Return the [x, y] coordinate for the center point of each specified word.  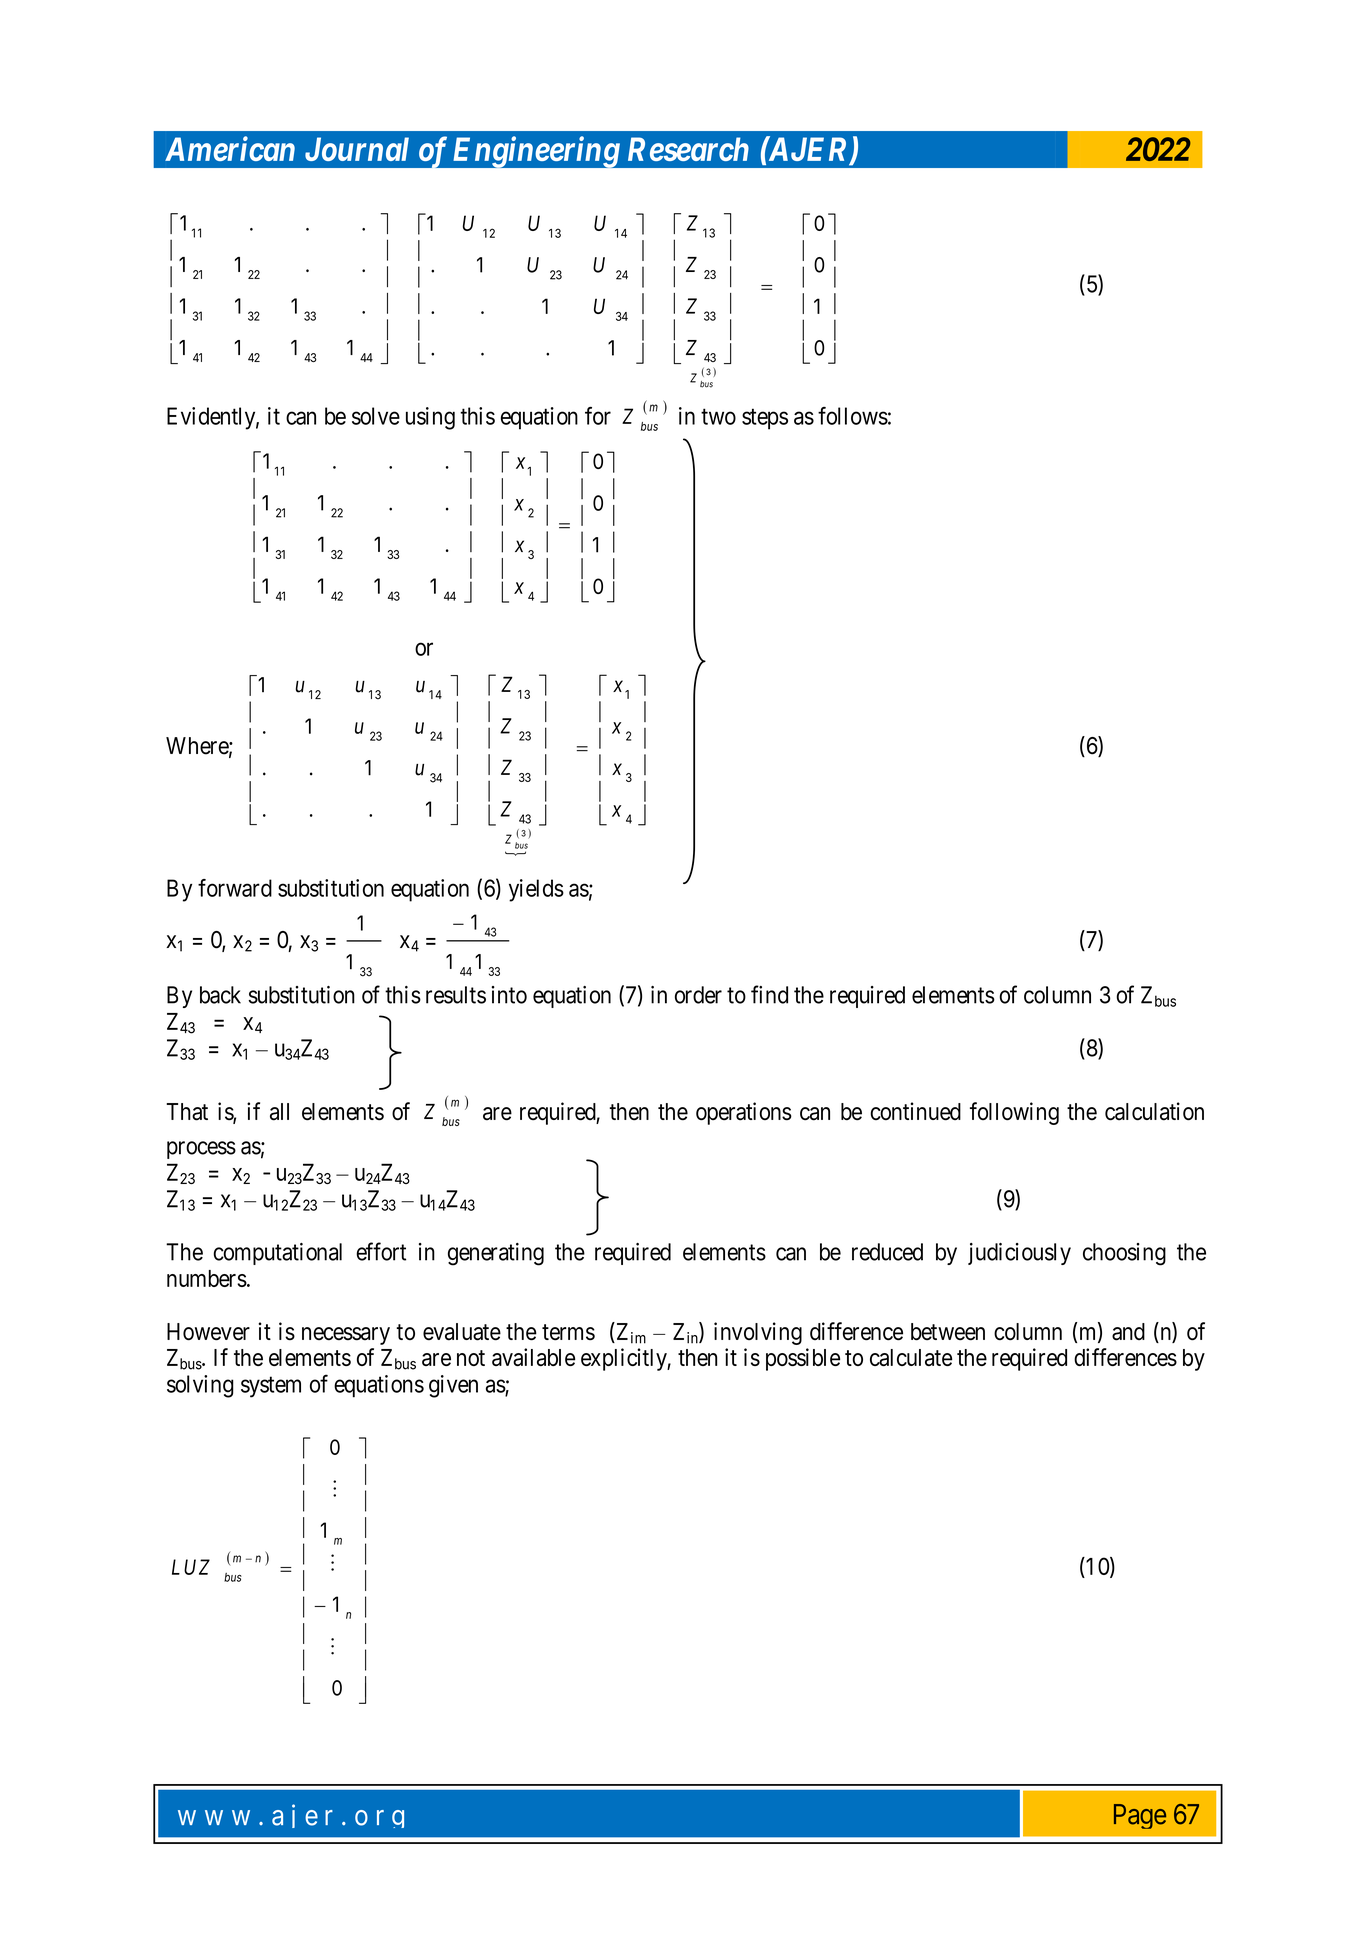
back [220, 995]
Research [688, 149]
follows [853, 416]
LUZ [191, 1567]
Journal [357, 149]
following [1014, 1113]
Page [1140, 1816]
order [698, 995]
